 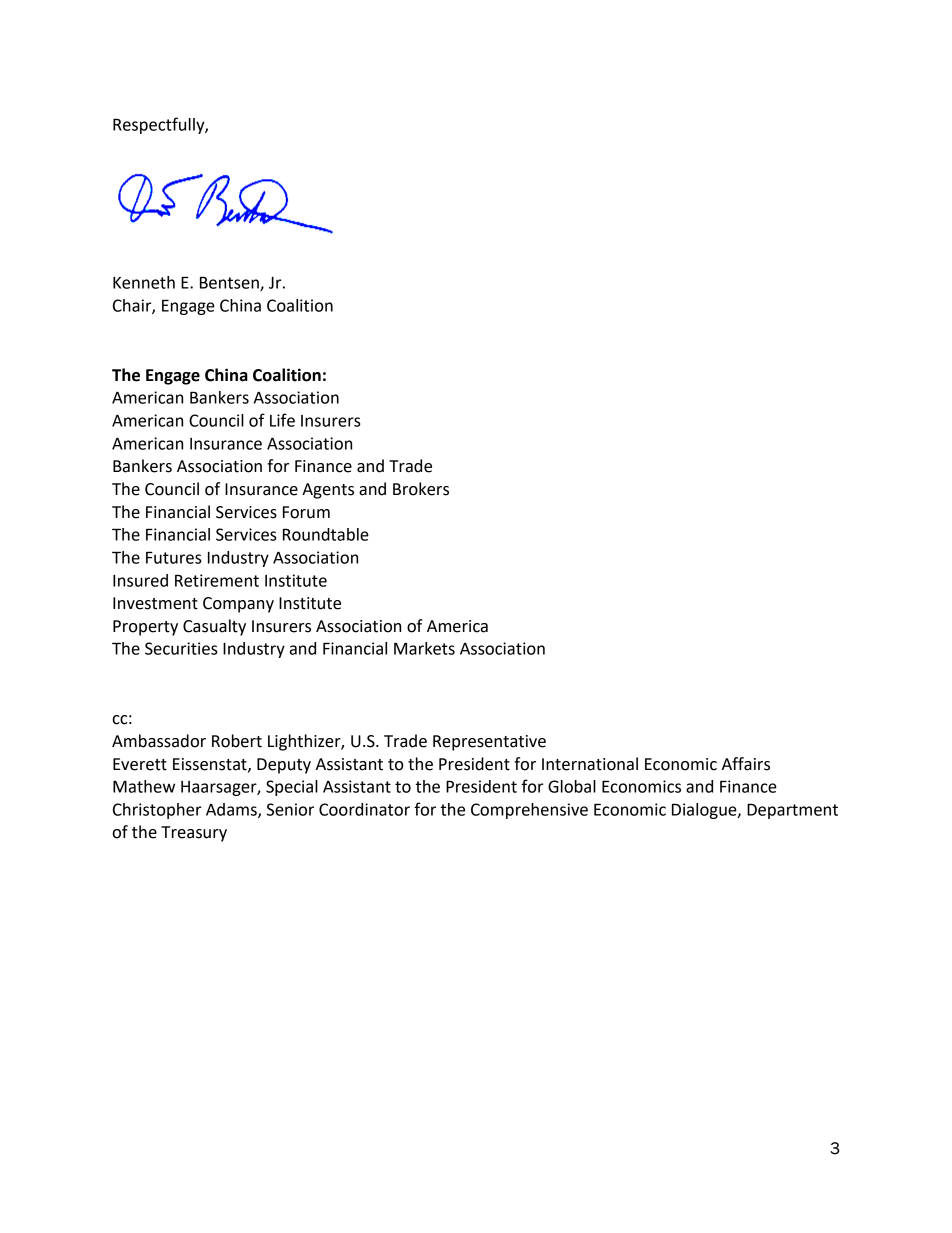 What do you see at coordinates (424, 648) in the screenshot?
I see `Markets` at bounding box center [424, 648].
